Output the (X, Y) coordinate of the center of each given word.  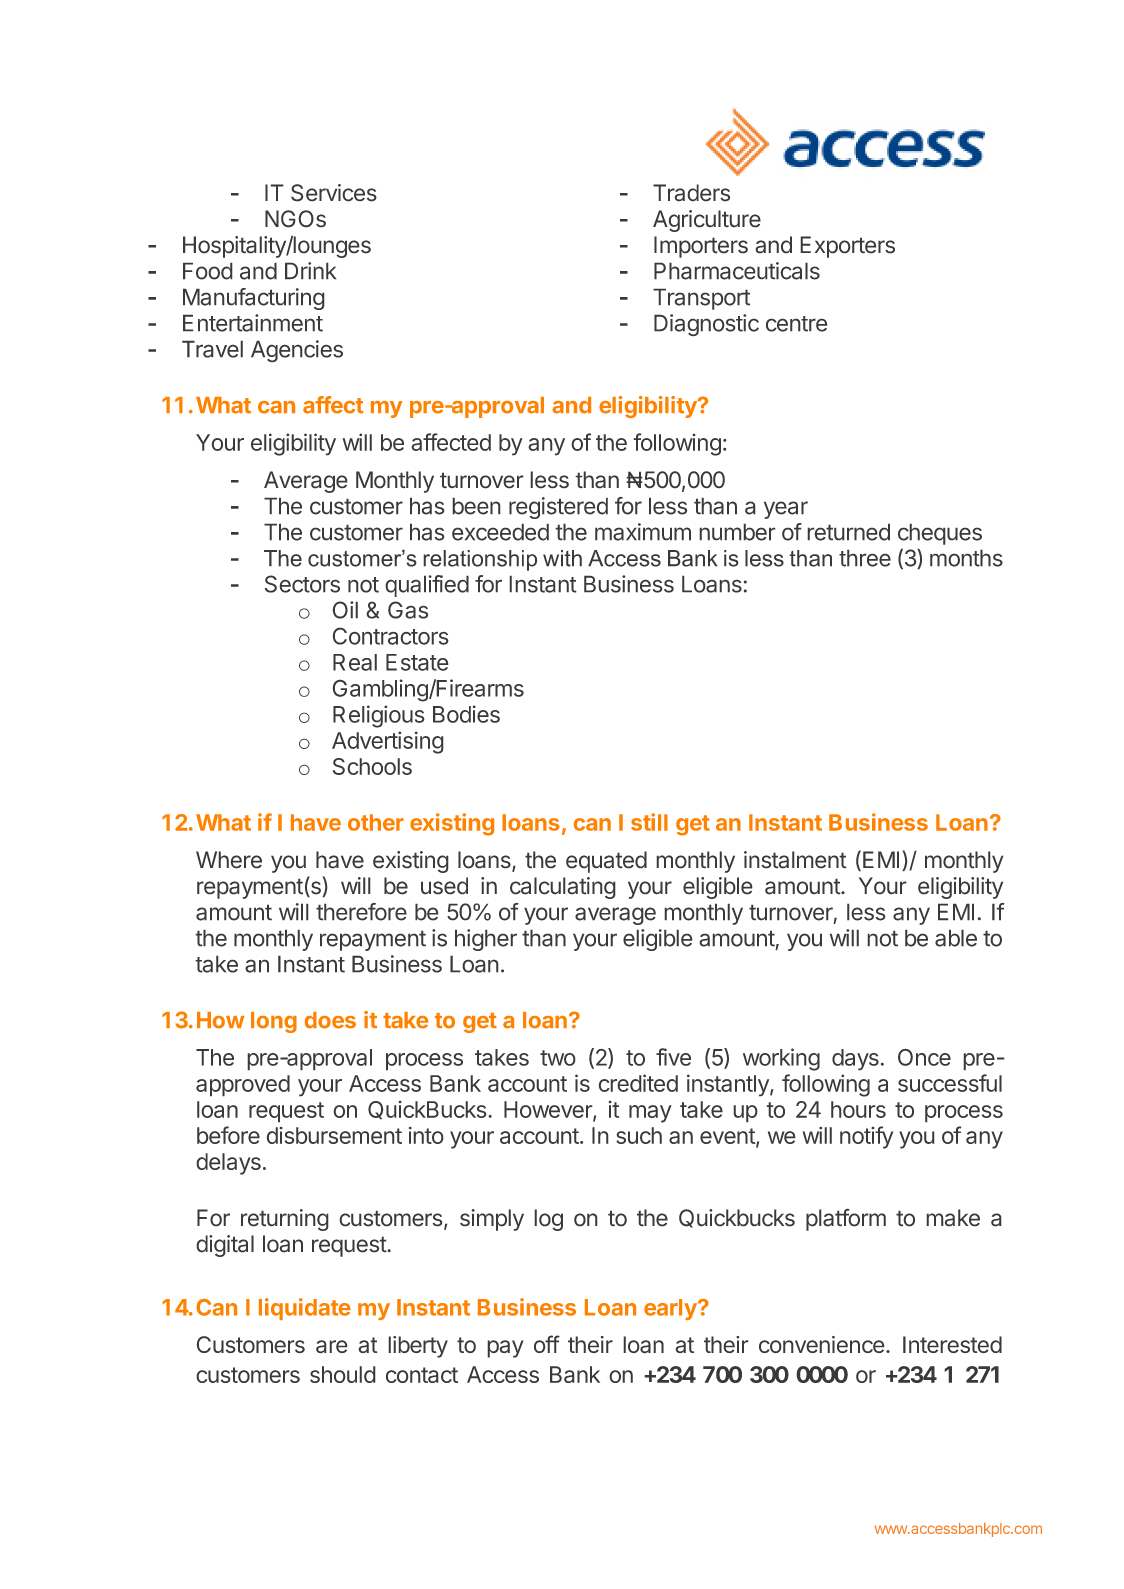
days (855, 1060)
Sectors (302, 584)
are (332, 1347)
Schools (372, 766)
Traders (691, 193)
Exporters (847, 247)
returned (848, 532)
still (649, 822)
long (274, 1022)
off (547, 1344)
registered (558, 508)
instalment (795, 860)
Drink (310, 271)
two (558, 1058)
